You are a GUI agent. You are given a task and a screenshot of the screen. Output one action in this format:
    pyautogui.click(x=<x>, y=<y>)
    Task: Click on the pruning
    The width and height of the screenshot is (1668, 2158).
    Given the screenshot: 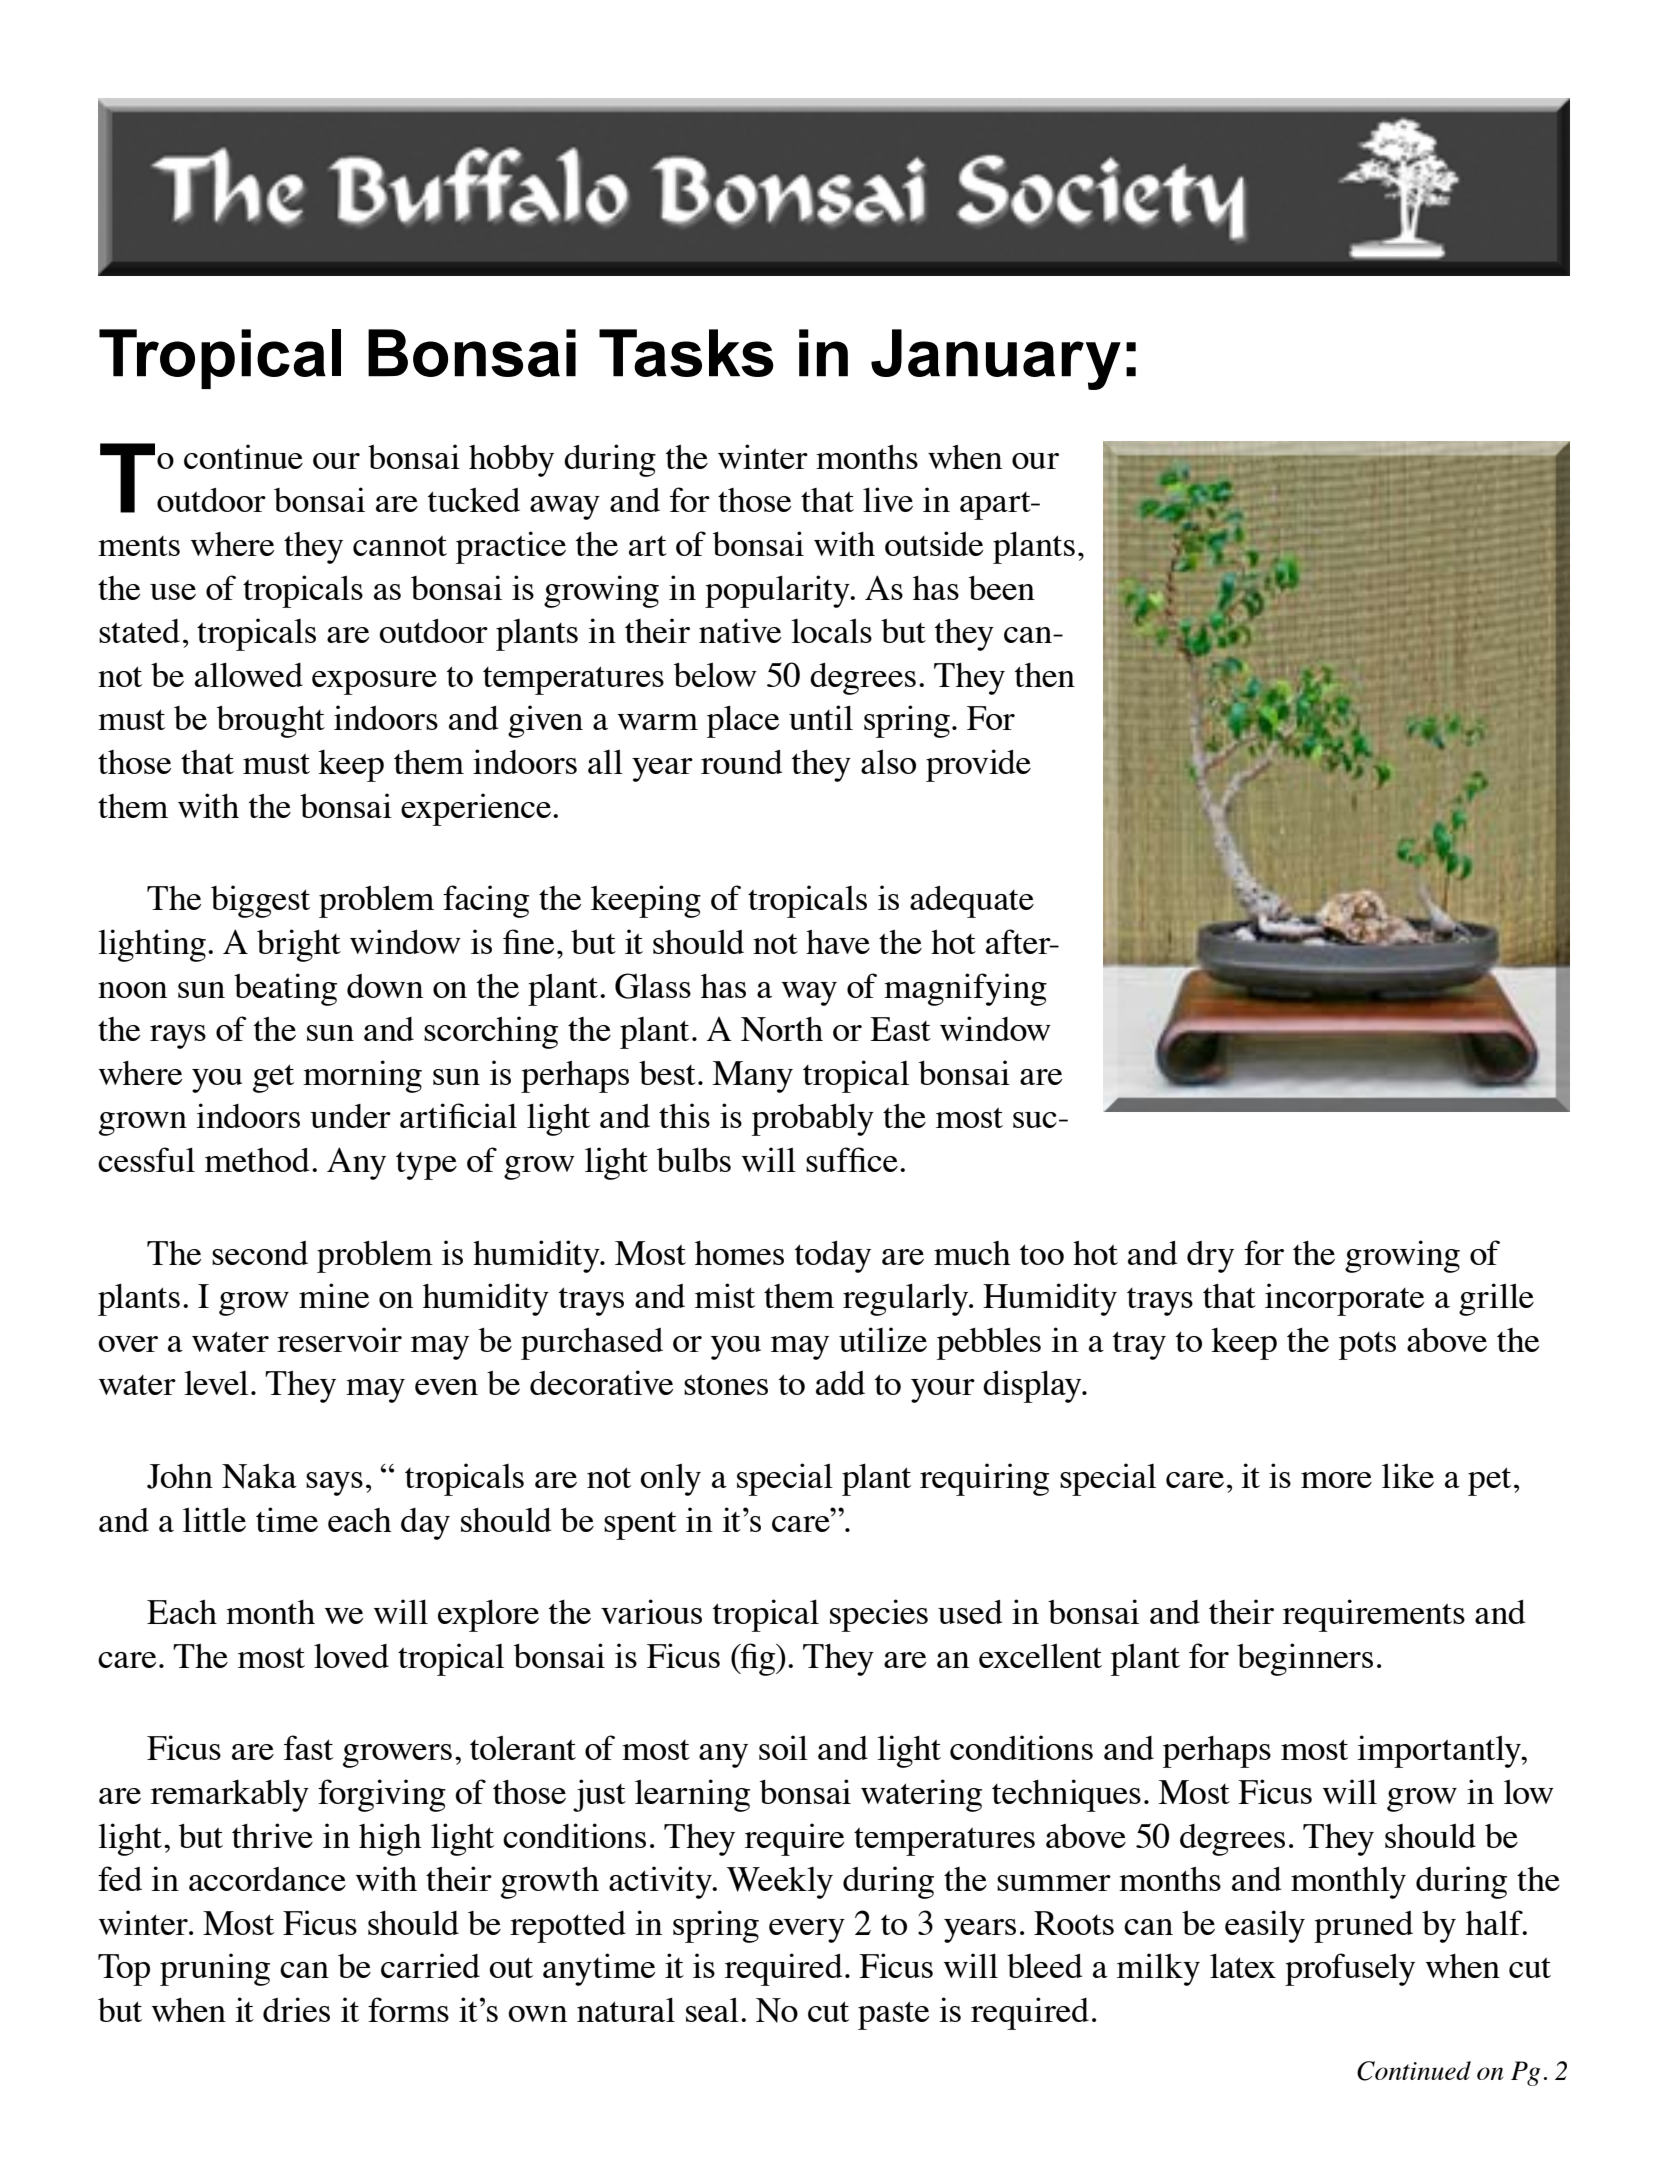 What is the action you would take?
    pyautogui.click(x=215, y=1969)
